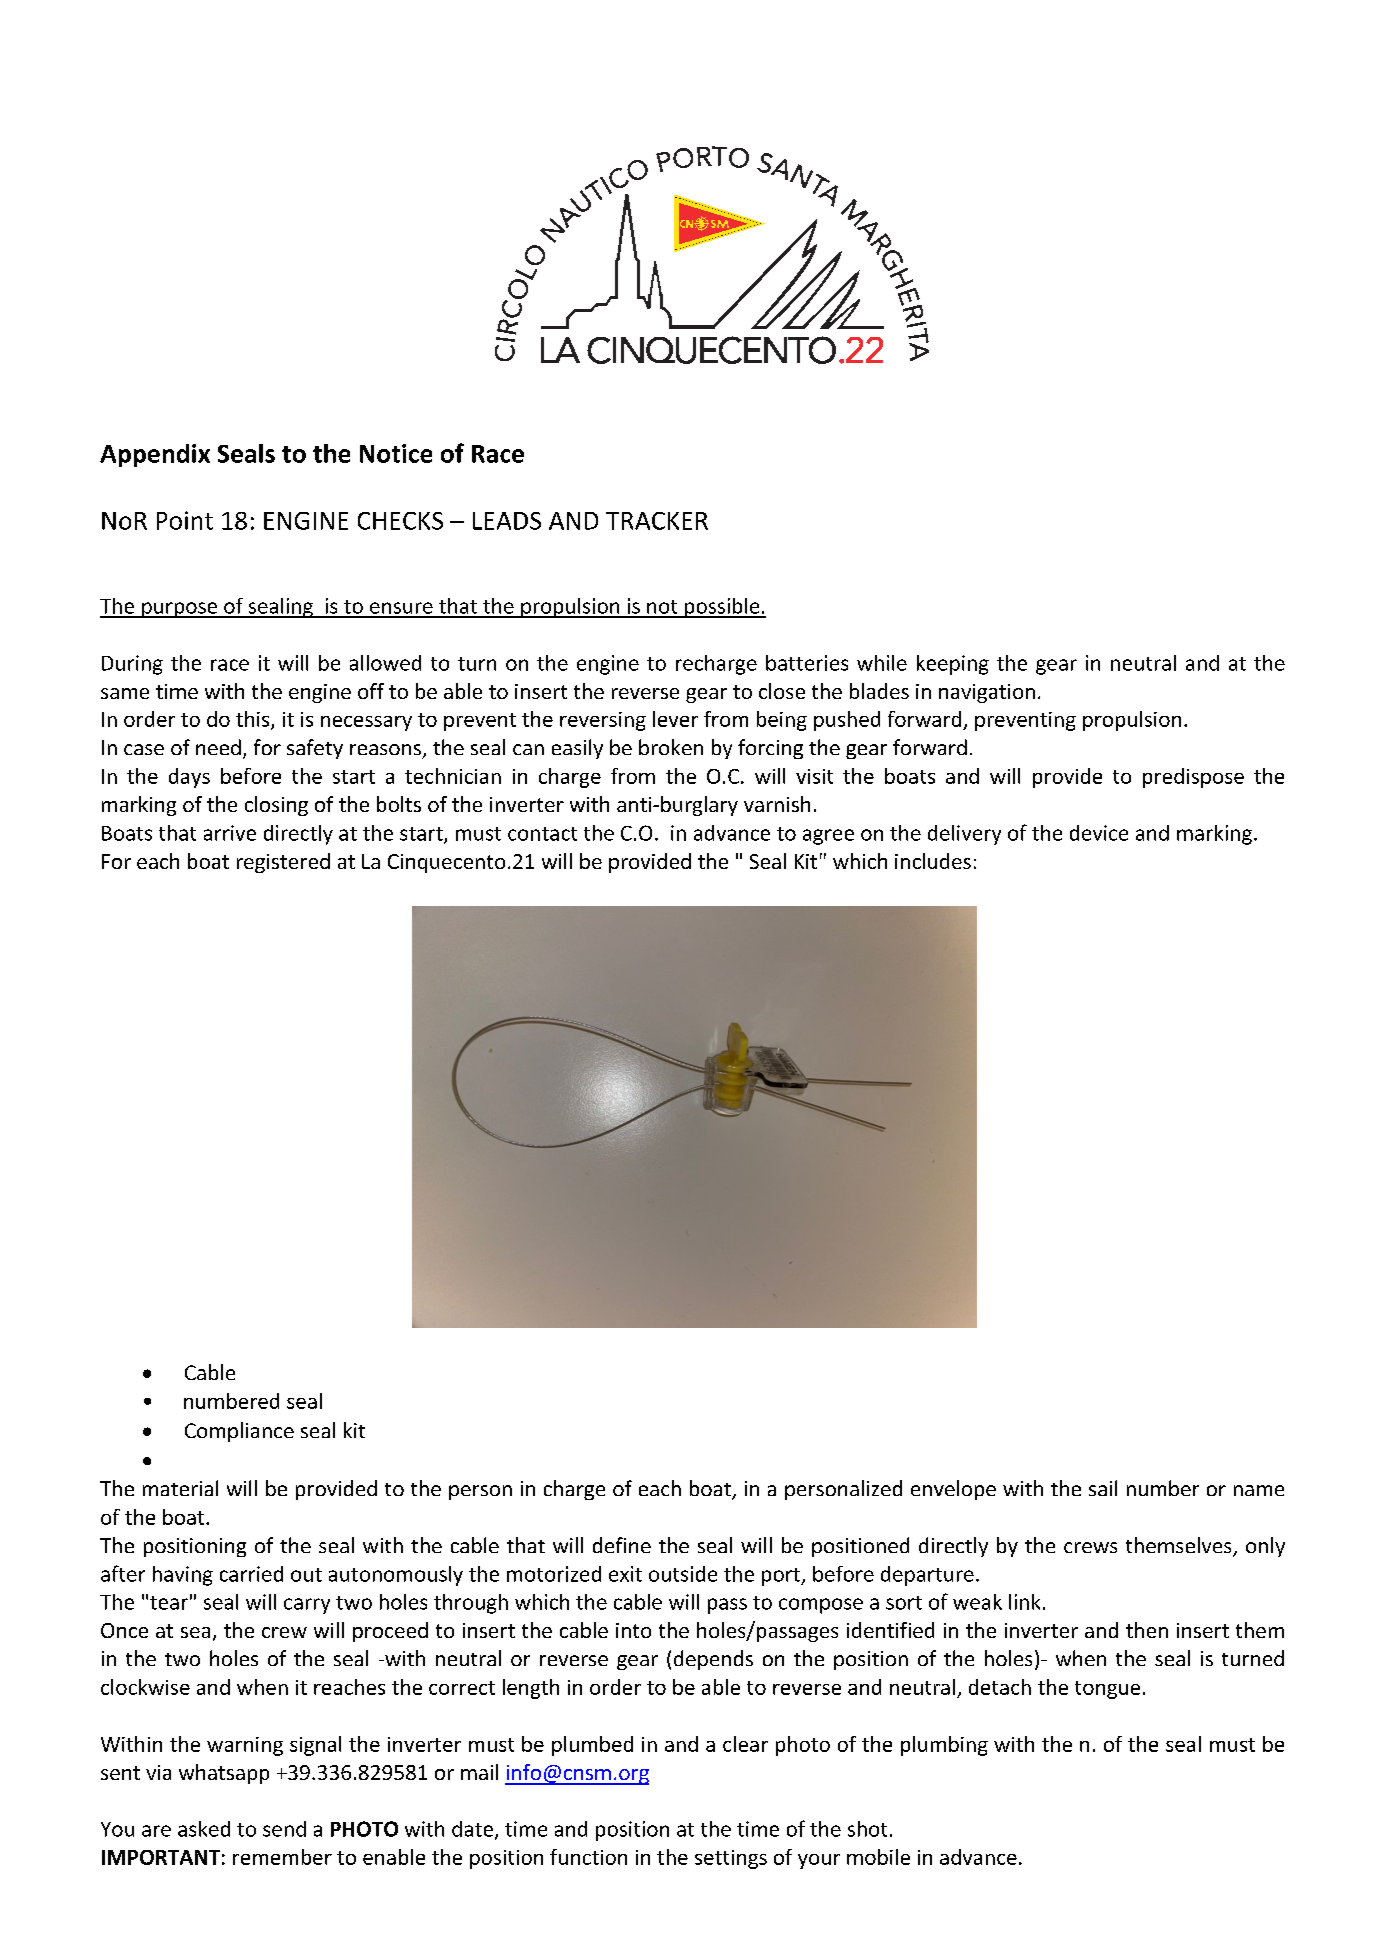 This screenshot has width=1383, height=1956. Describe the element at coordinates (828, 837) in the screenshot. I see `agree` at that location.
